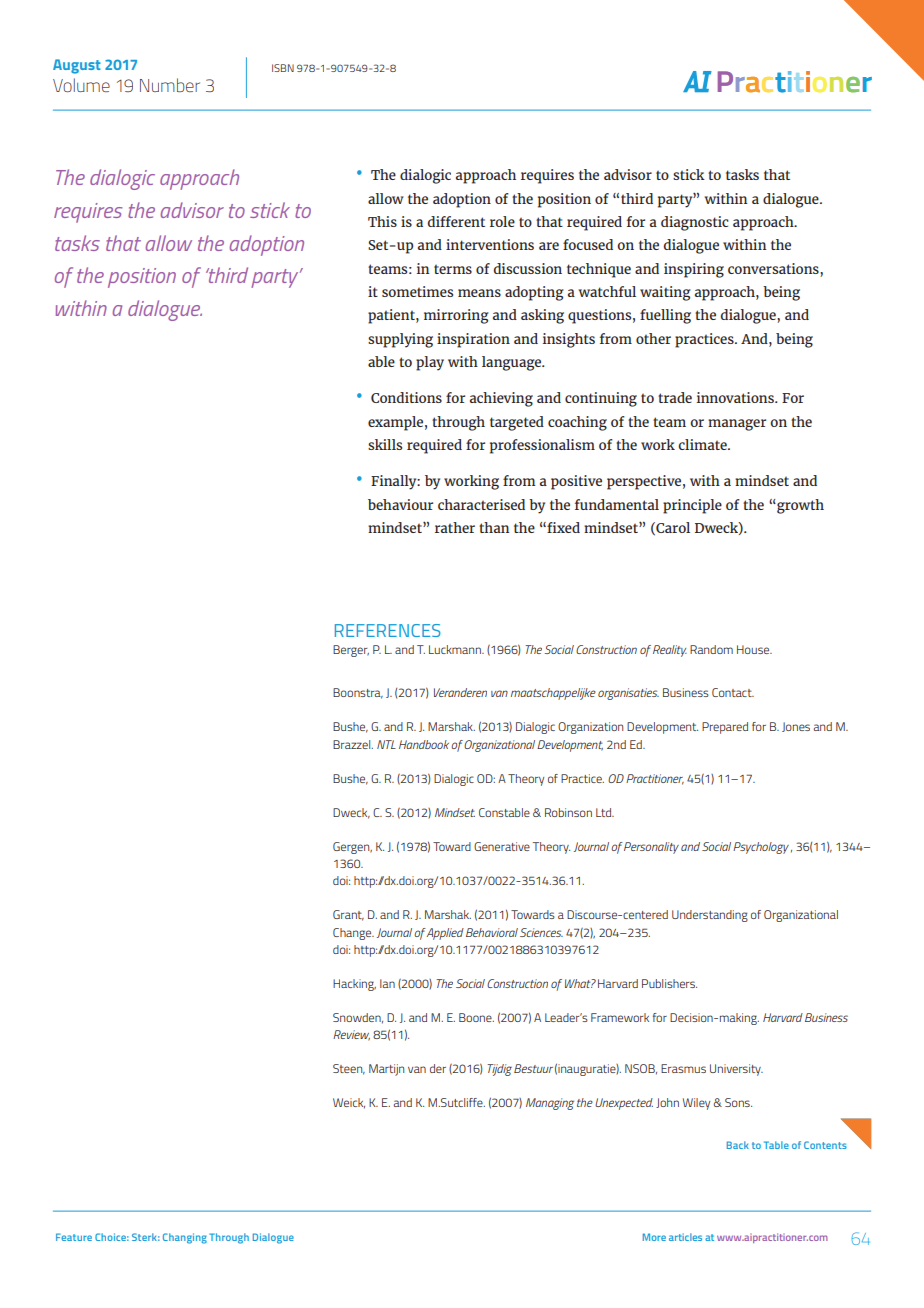 This image has width=924, height=1308. What do you see at coordinates (185, 1238) in the image?
I see `Changing` at bounding box center [185, 1238].
